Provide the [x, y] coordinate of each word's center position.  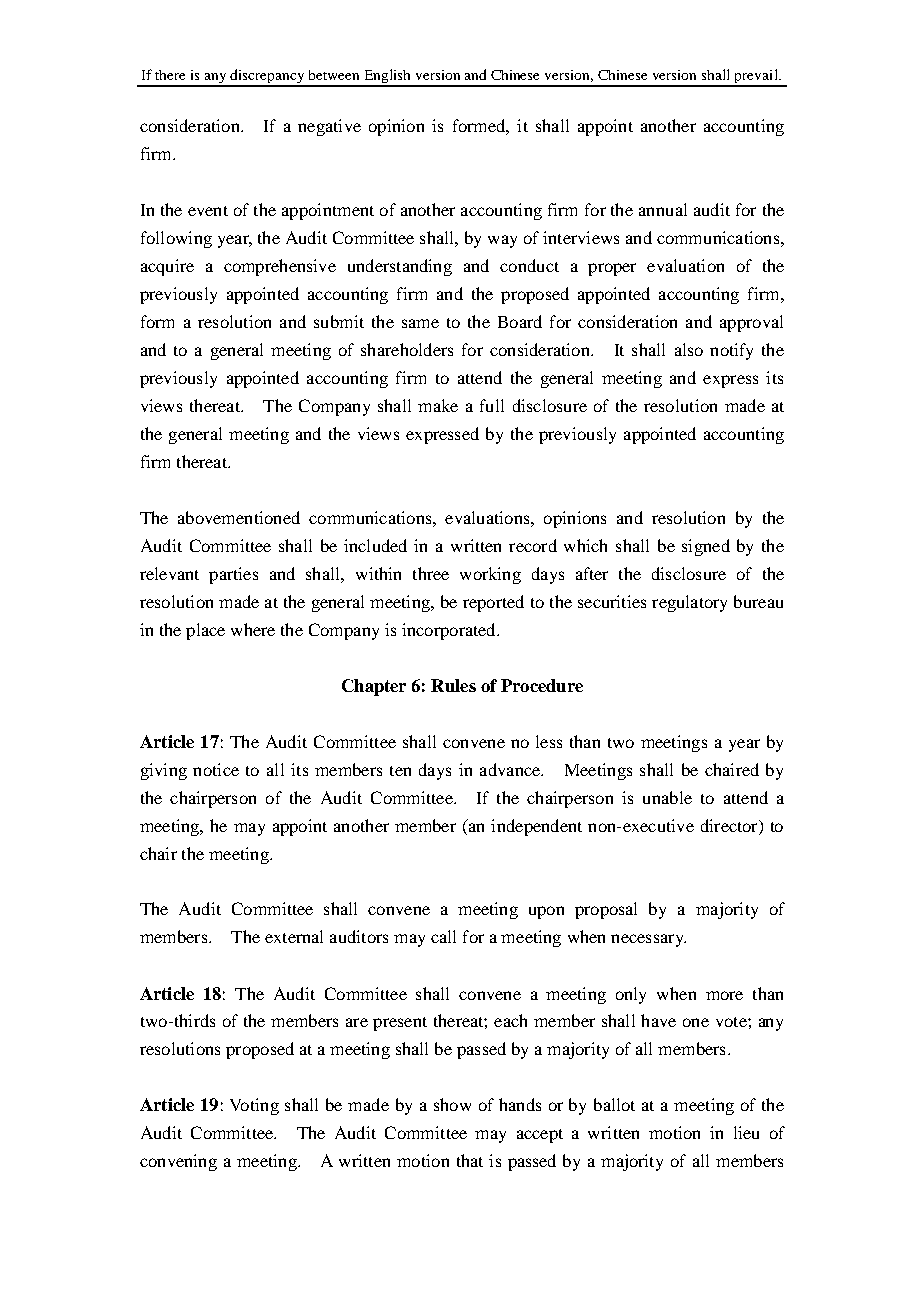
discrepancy [268, 77]
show [452, 1104]
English [388, 77]
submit [339, 321]
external [294, 936]
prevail [756, 77]
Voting [254, 1106]
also [689, 349]
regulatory [689, 603]
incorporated [450, 631]
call [443, 936]
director [730, 825]
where [253, 629]
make [438, 405]
